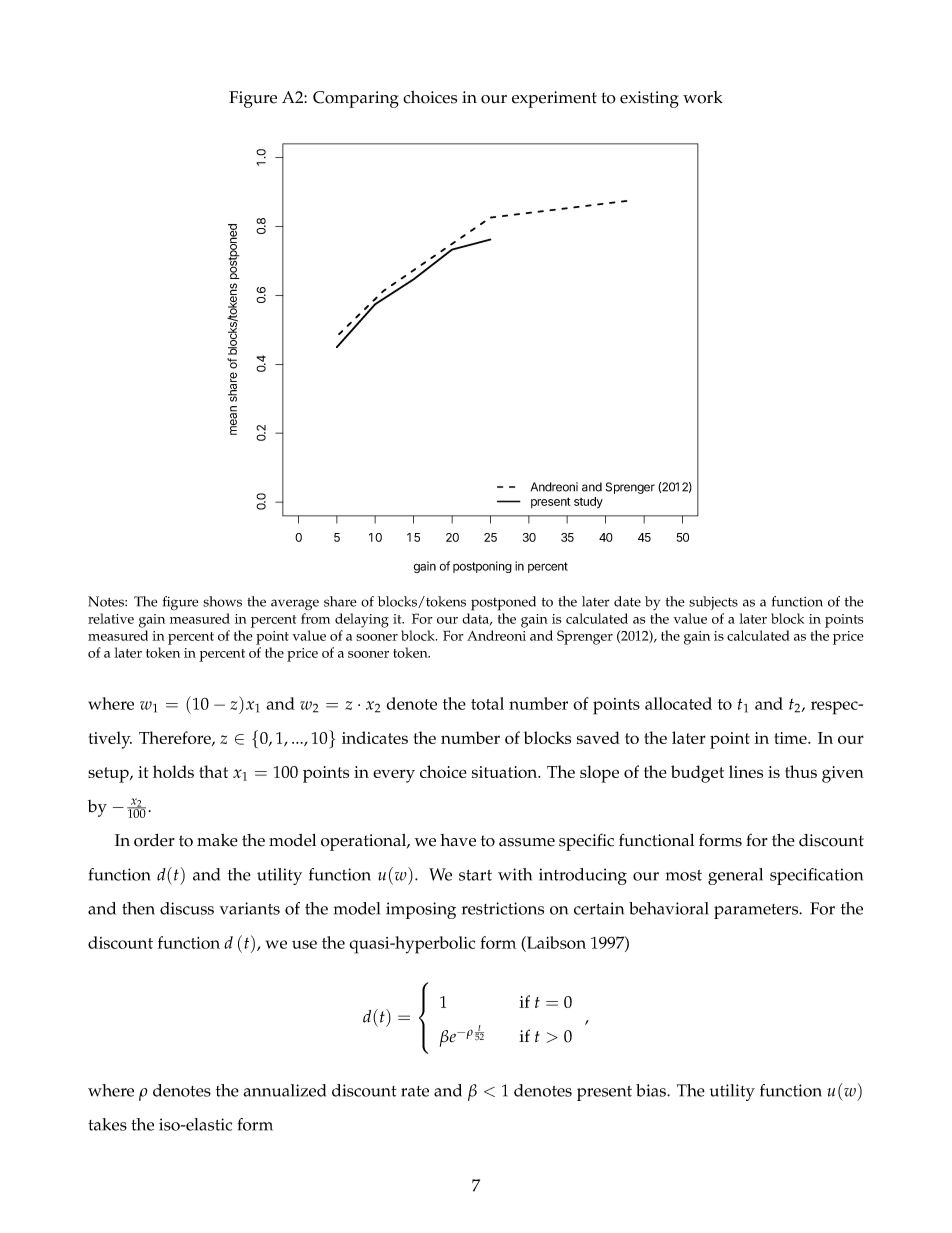 The width and height of the screenshot is (952, 1233). Describe the element at coordinates (356, 99) in the screenshot. I see `Comparing` at that location.
